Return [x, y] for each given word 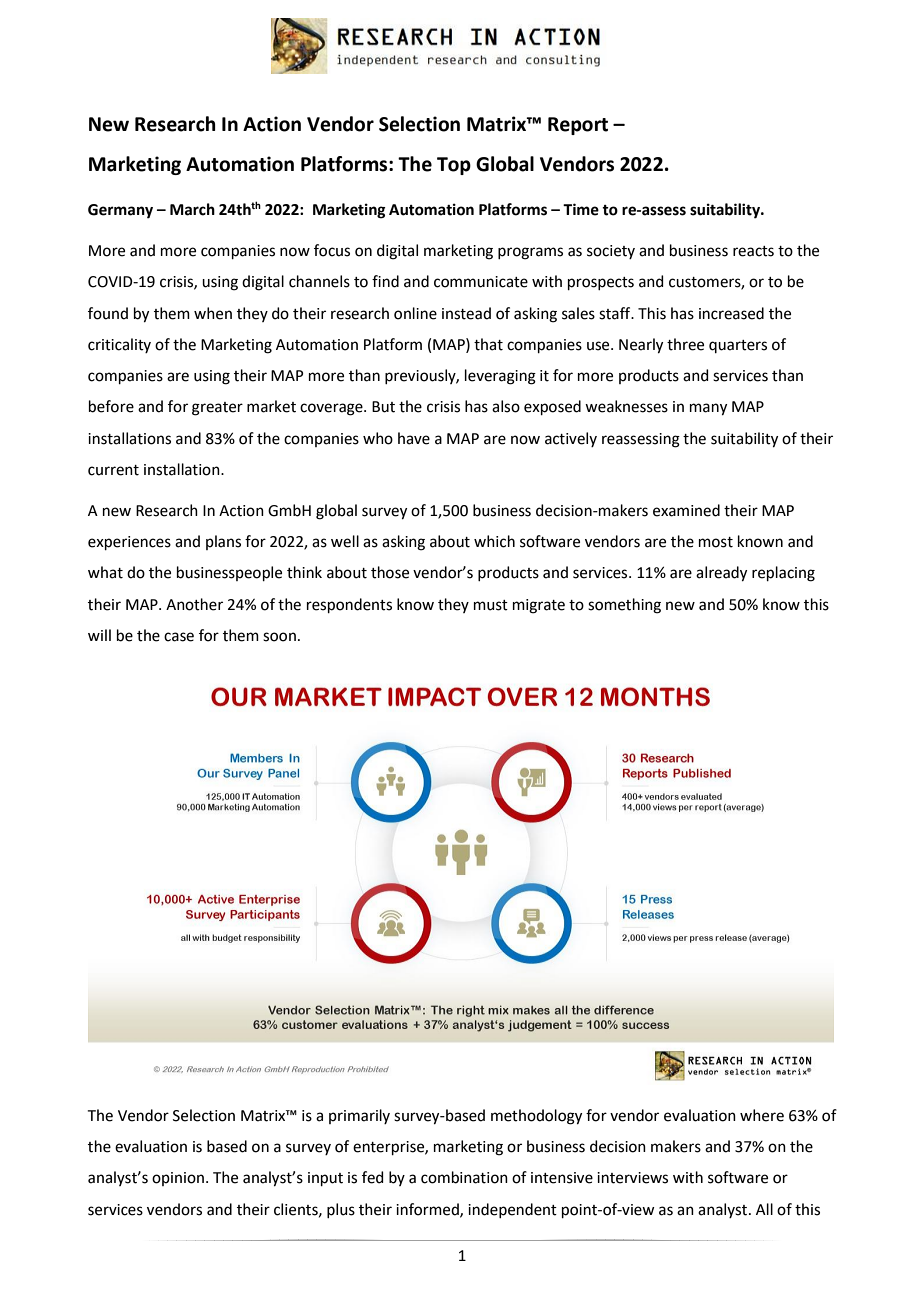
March [192, 209]
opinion [178, 1179]
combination [464, 1177]
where [762, 1115]
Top [454, 166]
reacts [753, 251]
